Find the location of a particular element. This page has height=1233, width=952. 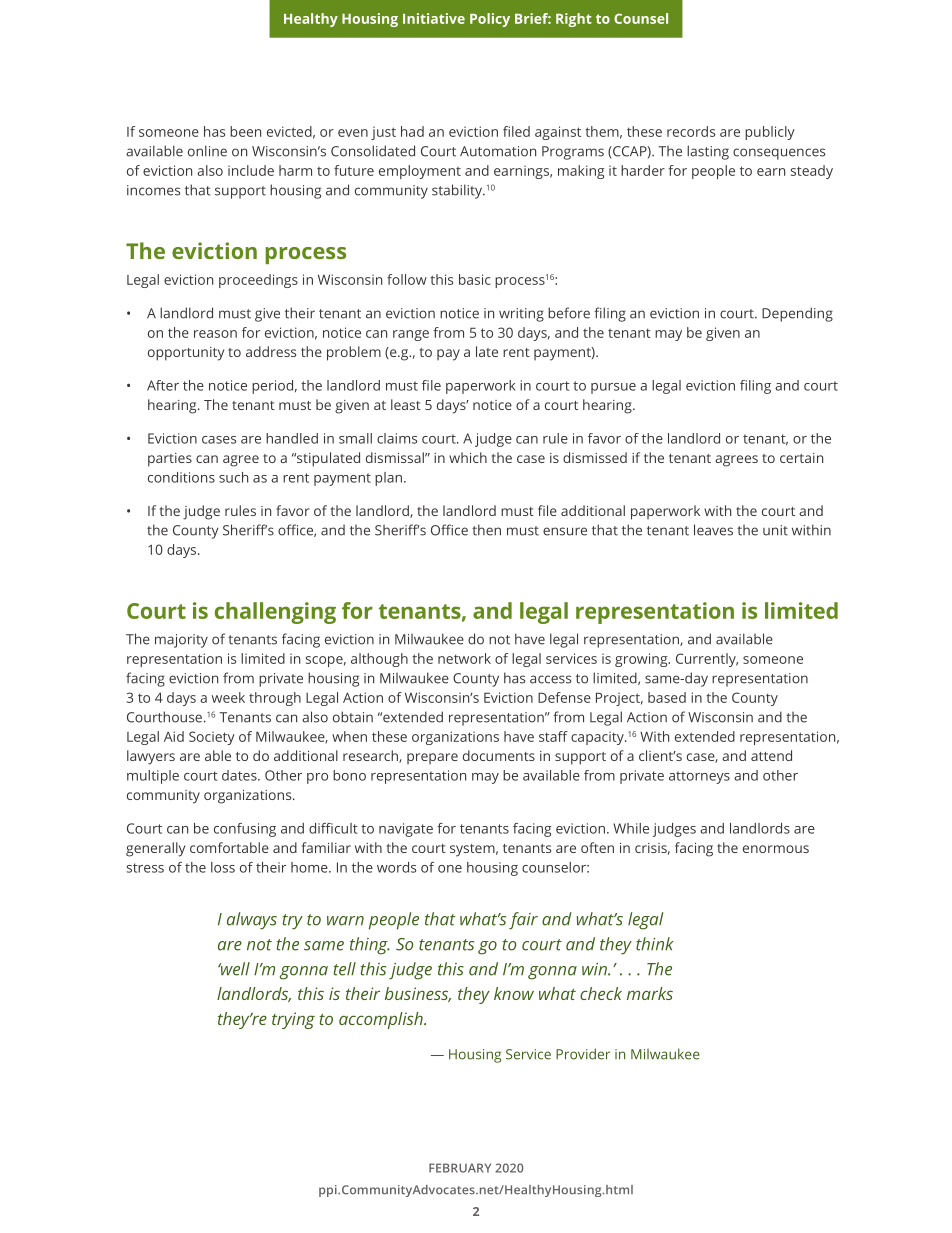

Policy is located at coordinates (490, 20).
